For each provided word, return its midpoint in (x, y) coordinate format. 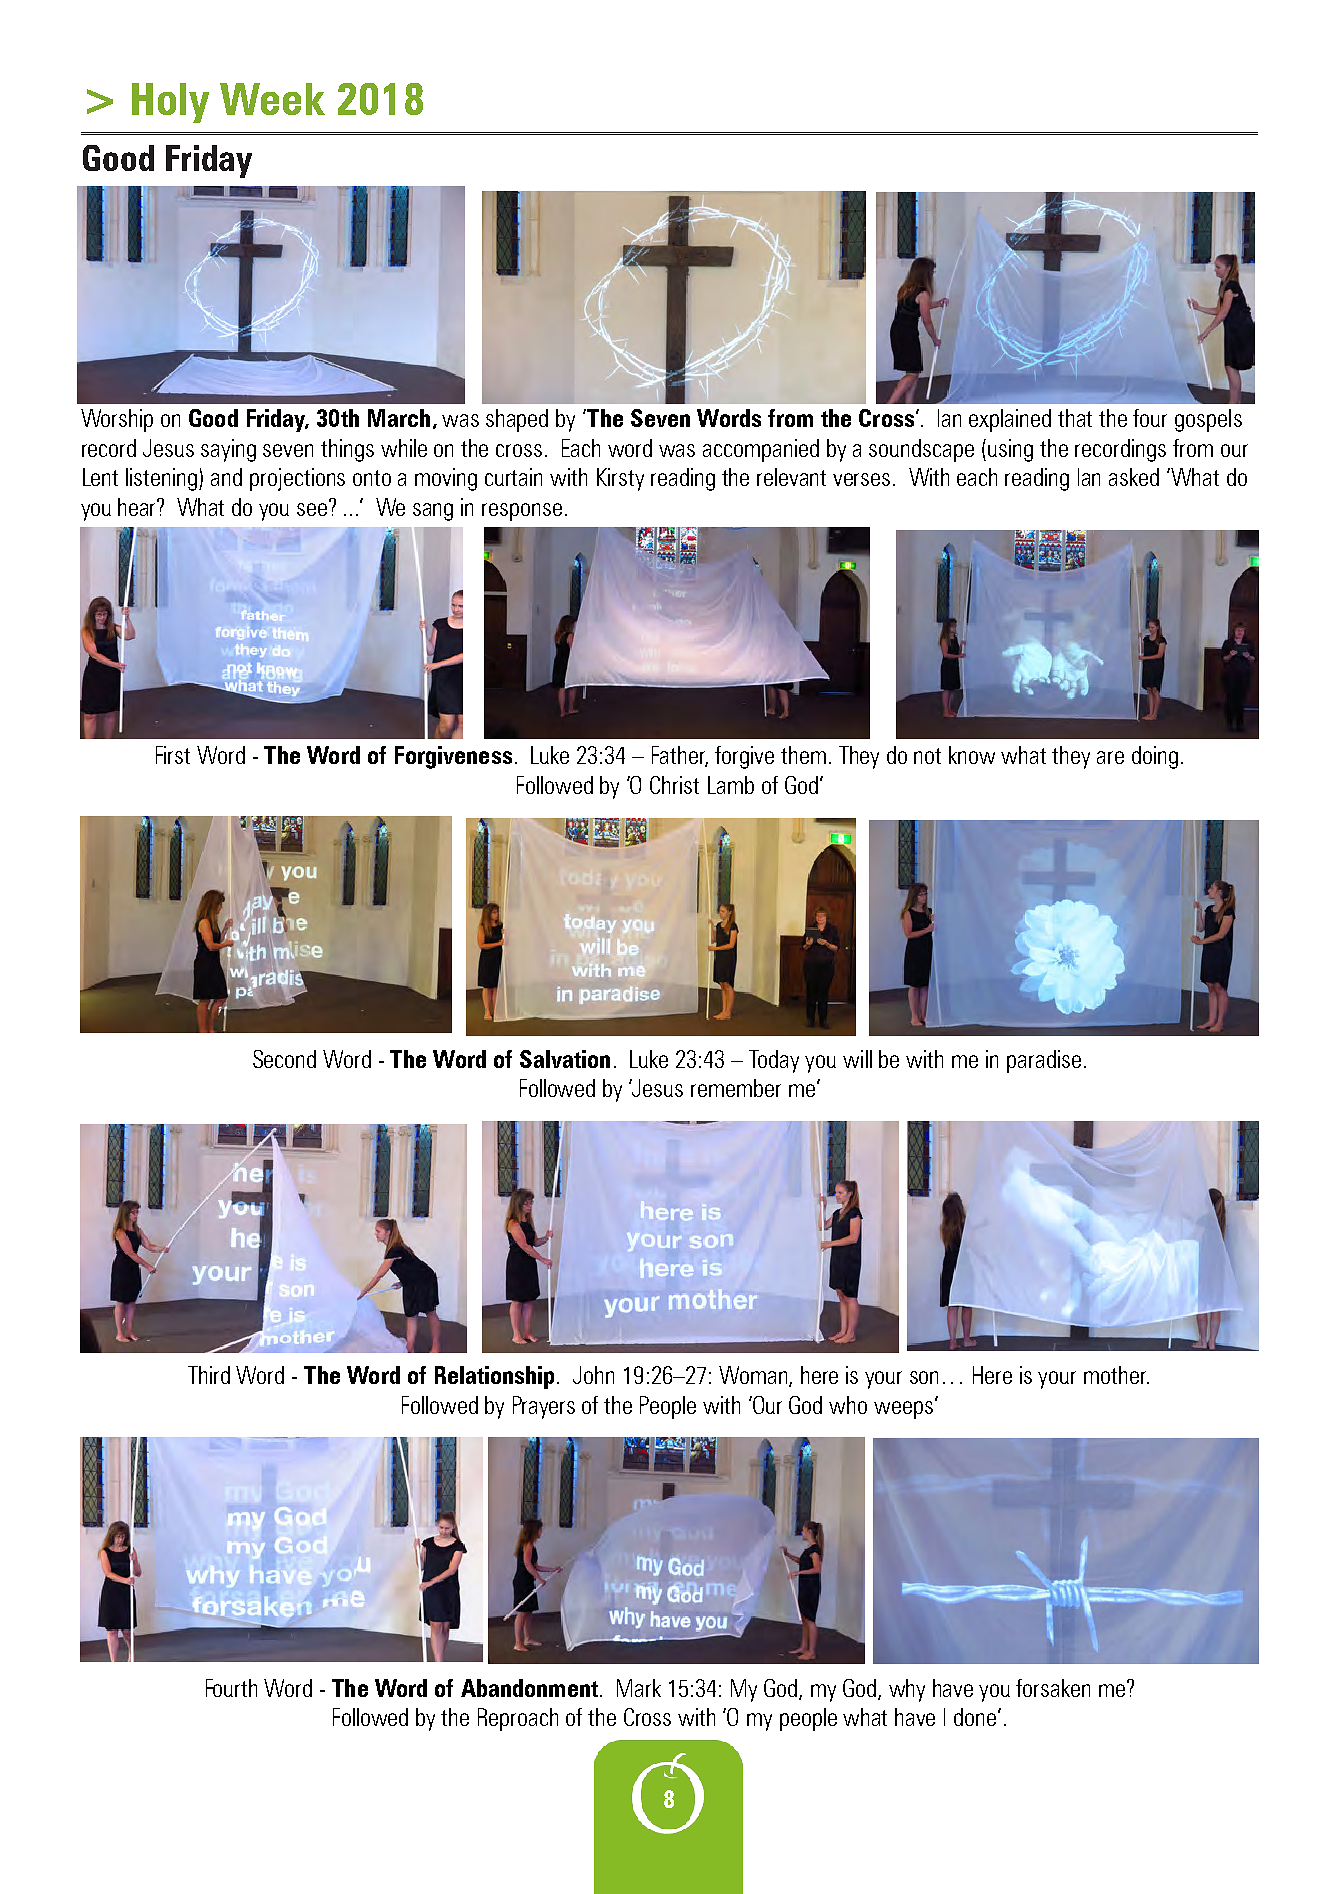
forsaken (1053, 1688)
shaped (517, 420)
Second (284, 1059)
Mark (639, 1688)
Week (272, 99)
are (1110, 757)
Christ (674, 785)
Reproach (518, 1719)
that (1075, 418)
